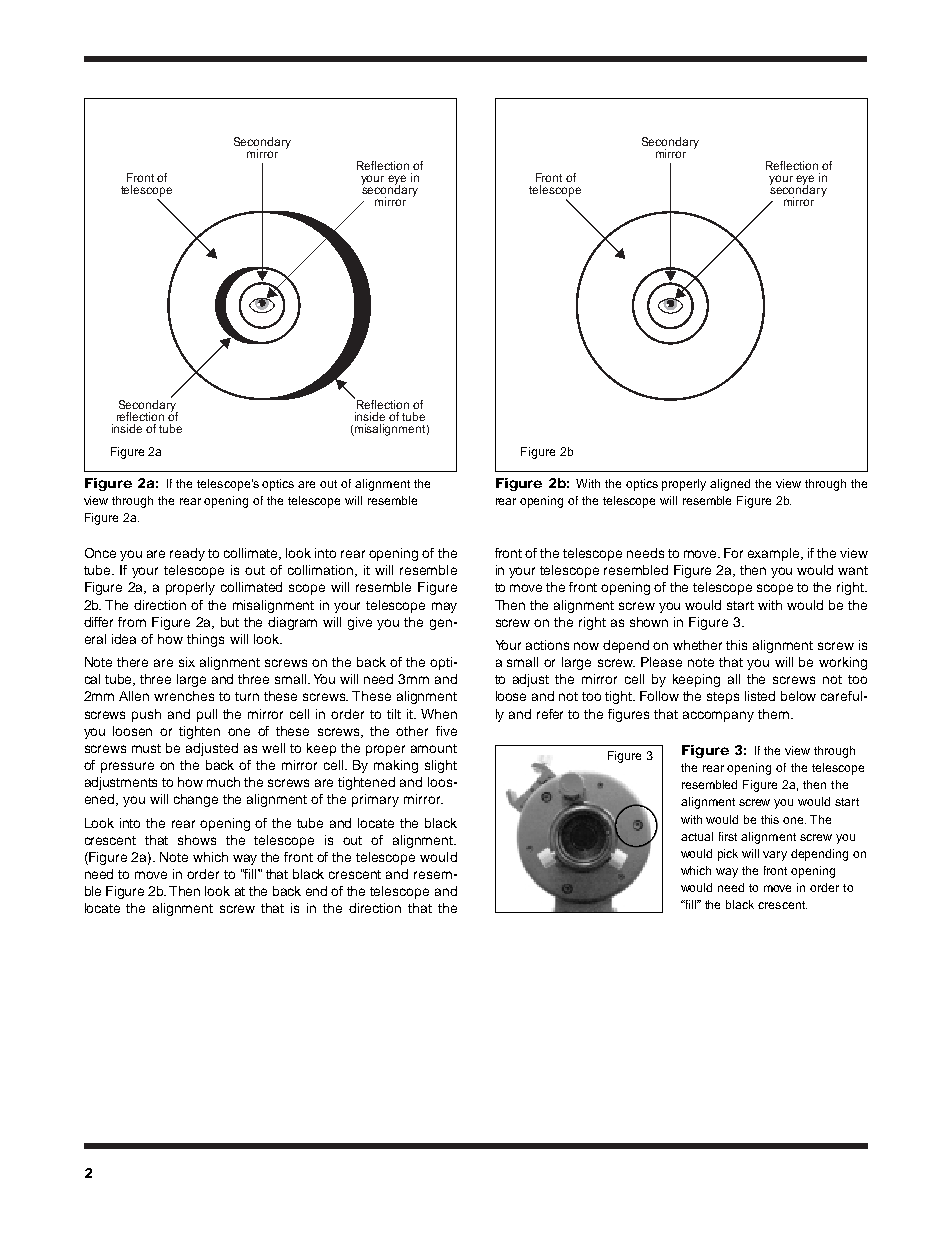 The width and height of the document is (952, 1233). Describe the element at coordinates (649, 622) in the document. I see `shown` at that location.
